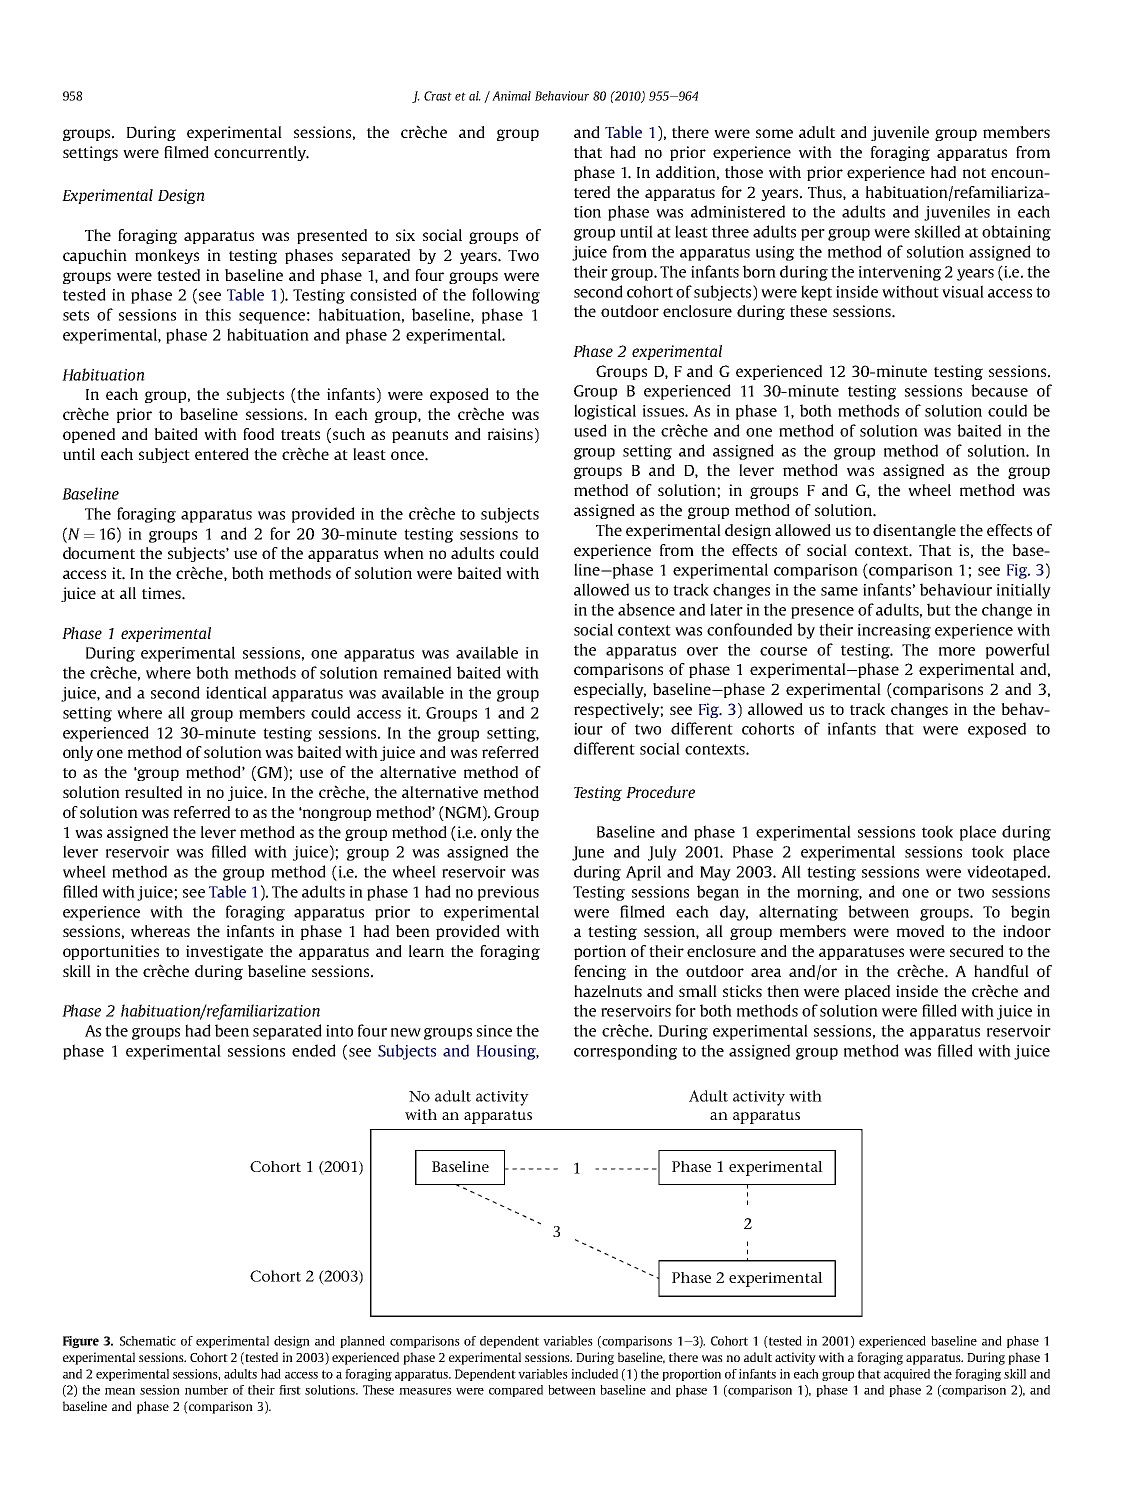  What do you see at coordinates (594, 1374) in the image?
I see `included` at bounding box center [594, 1374].
